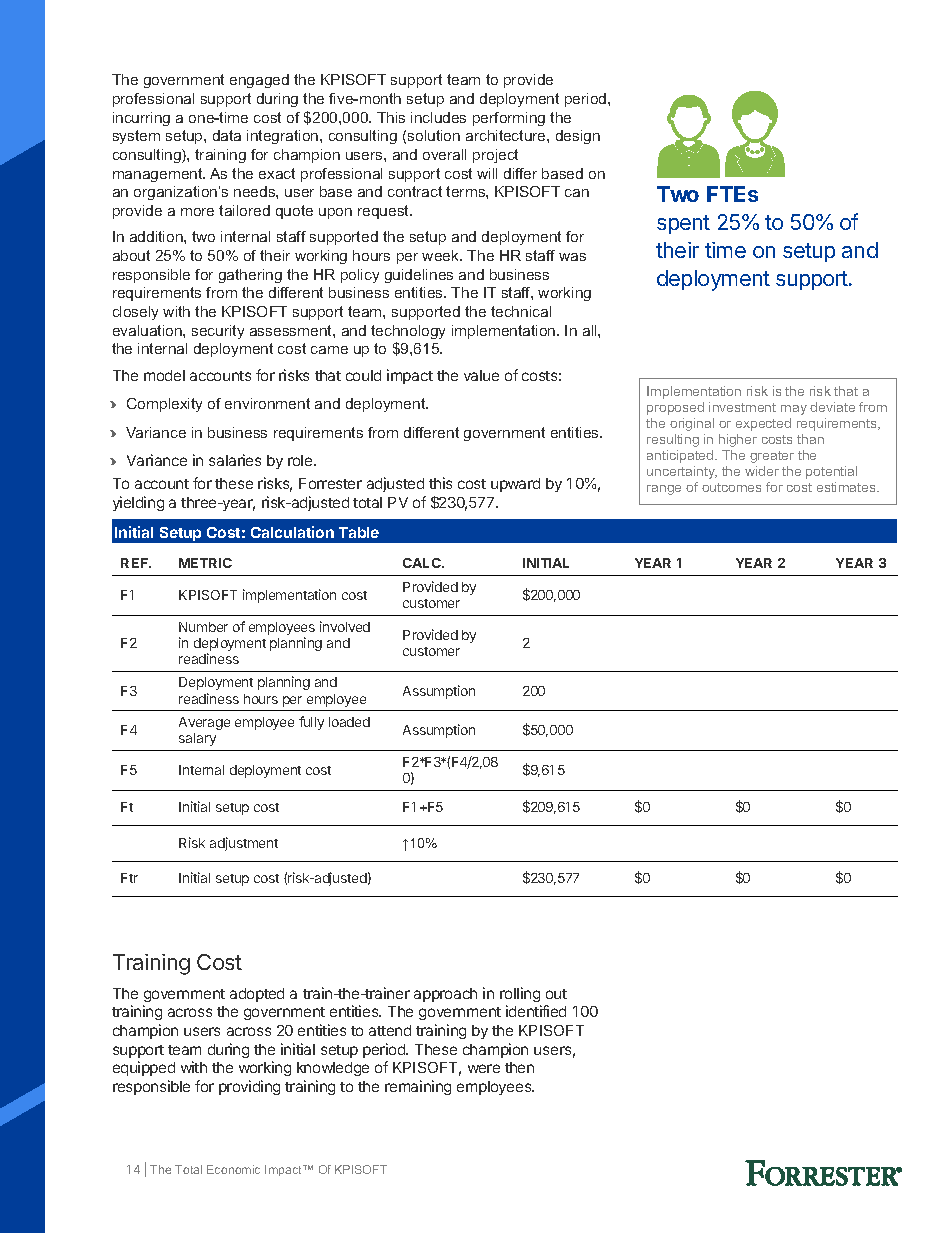 This screenshot has height=1233, width=952. I want to click on spent, so click(683, 224).
